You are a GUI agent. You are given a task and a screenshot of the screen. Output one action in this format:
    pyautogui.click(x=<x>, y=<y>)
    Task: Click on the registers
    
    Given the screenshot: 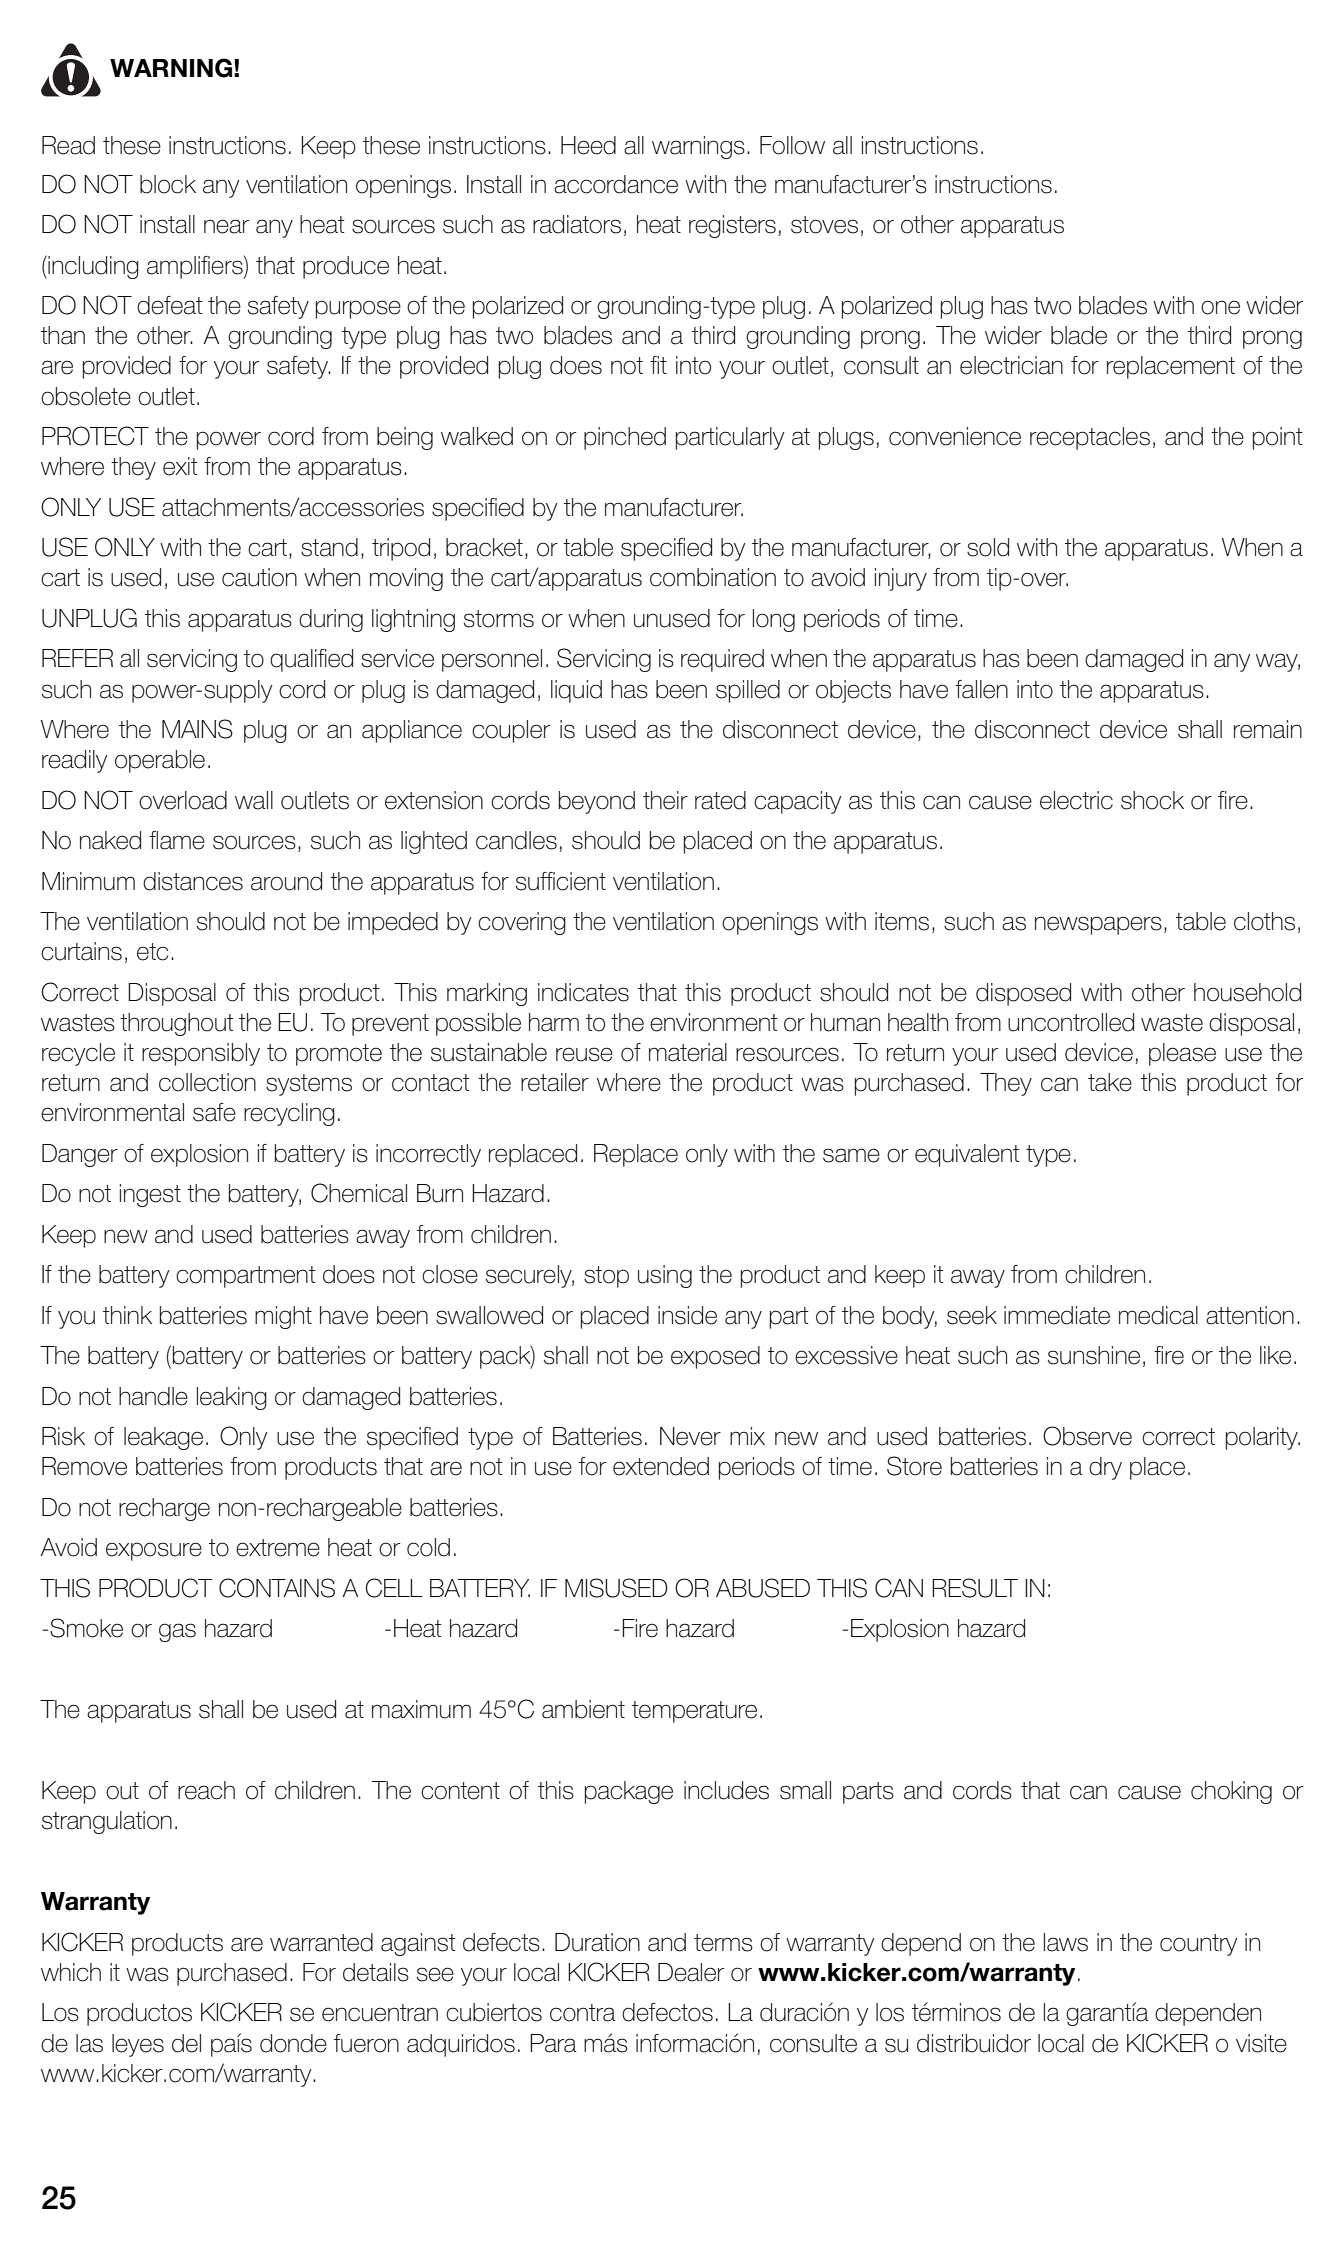 What is the action you would take?
    pyautogui.click(x=732, y=226)
